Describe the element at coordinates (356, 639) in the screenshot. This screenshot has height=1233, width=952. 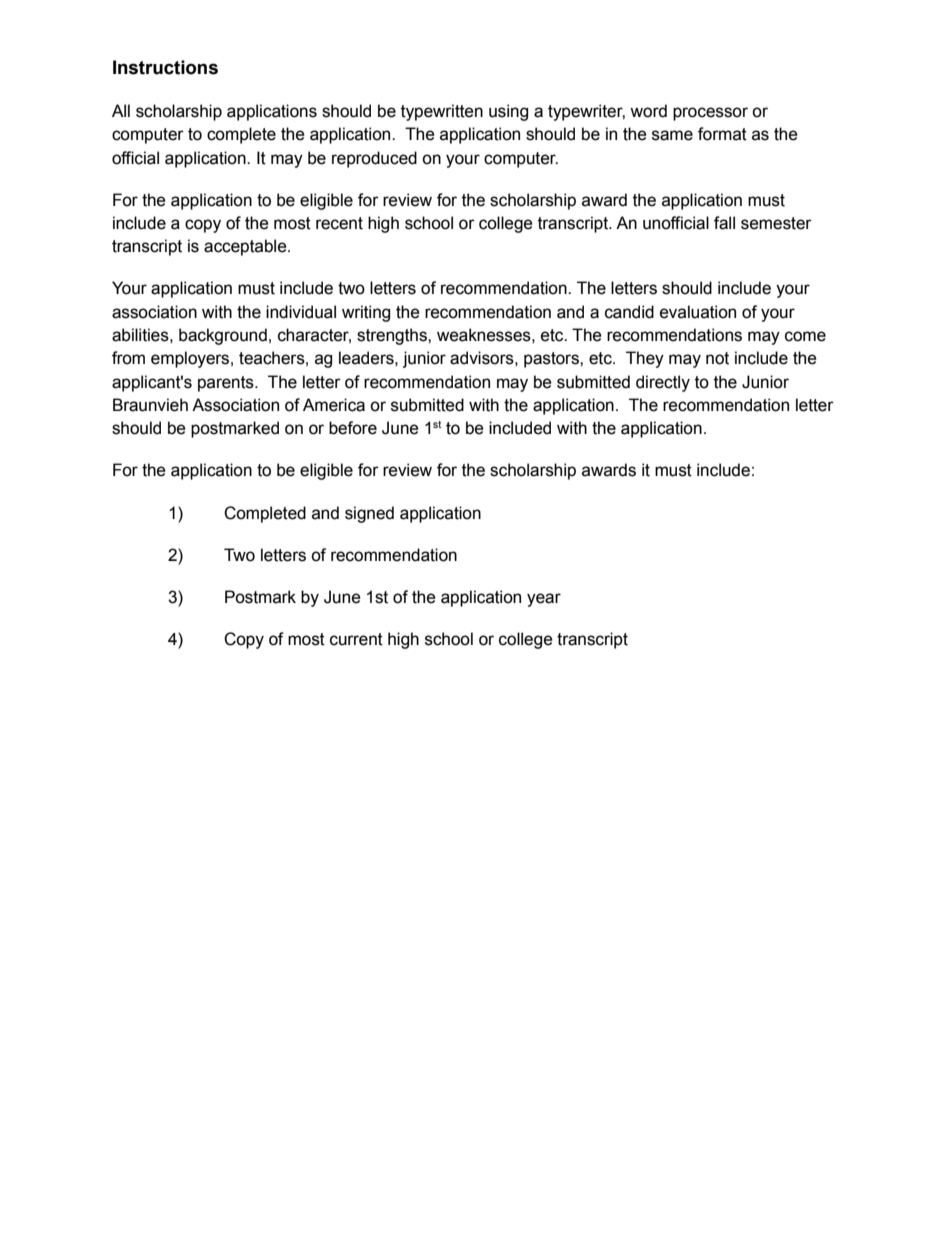
I see `current` at that location.
